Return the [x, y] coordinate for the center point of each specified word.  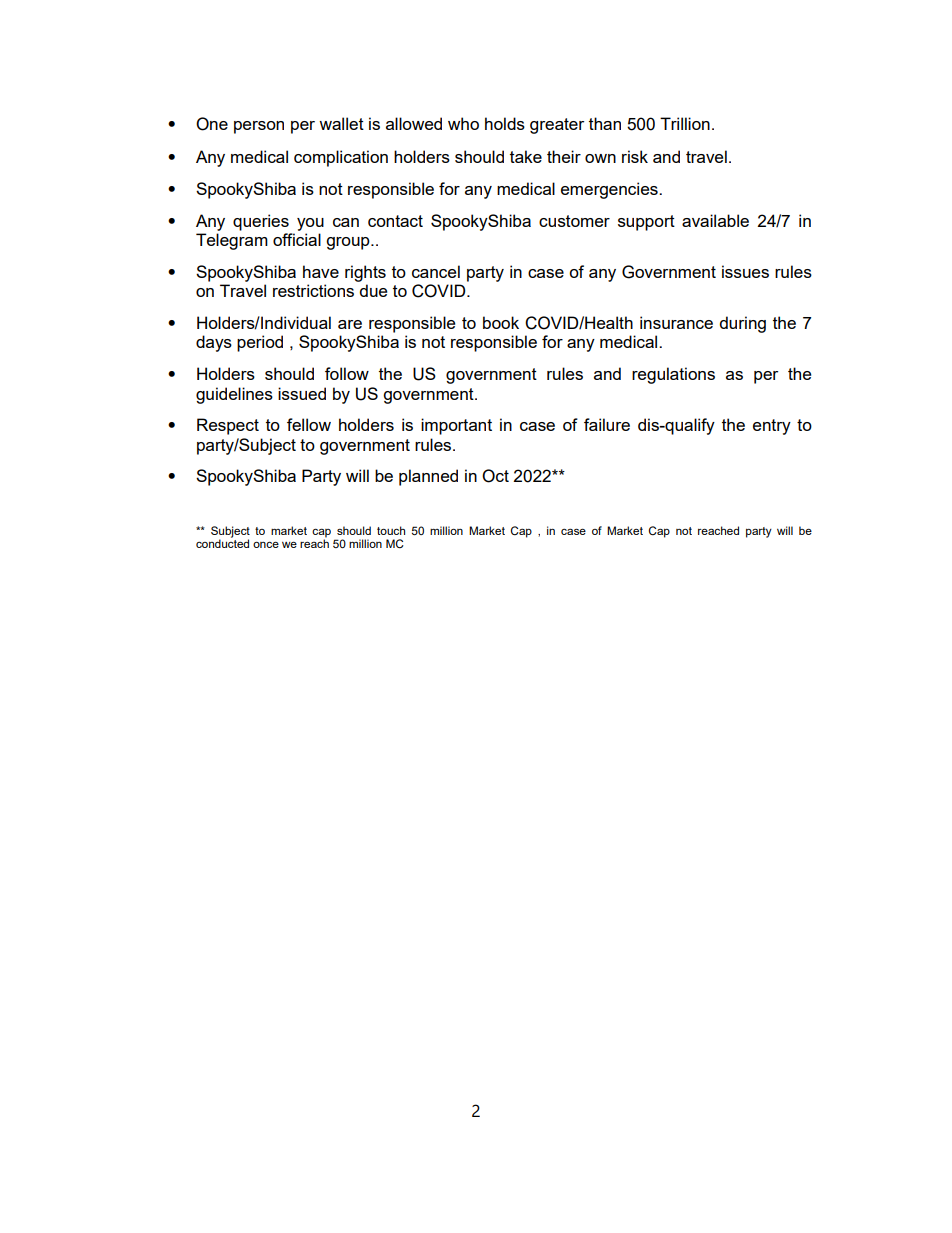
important [456, 426]
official [297, 239]
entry [772, 427]
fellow [309, 424]
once [266, 544]
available [715, 220]
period [260, 343]
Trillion [685, 123]
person [259, 127]
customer [574, 221]
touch [391, 530]
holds [505, 123]
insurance [676, 322]
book [501, 322]
